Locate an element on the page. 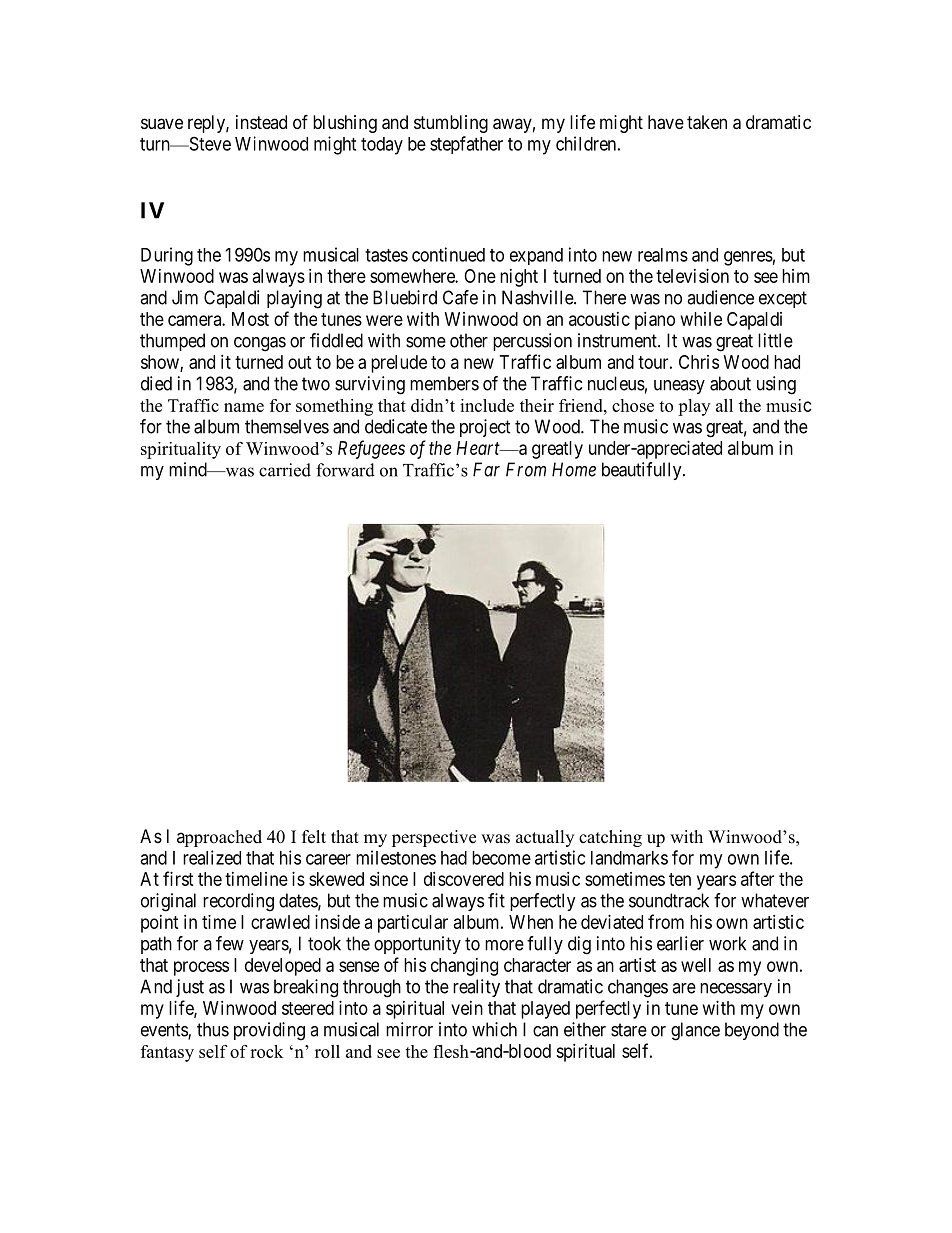 This image has height=1233, width=952. instead is located at coordinates (261, 122).
